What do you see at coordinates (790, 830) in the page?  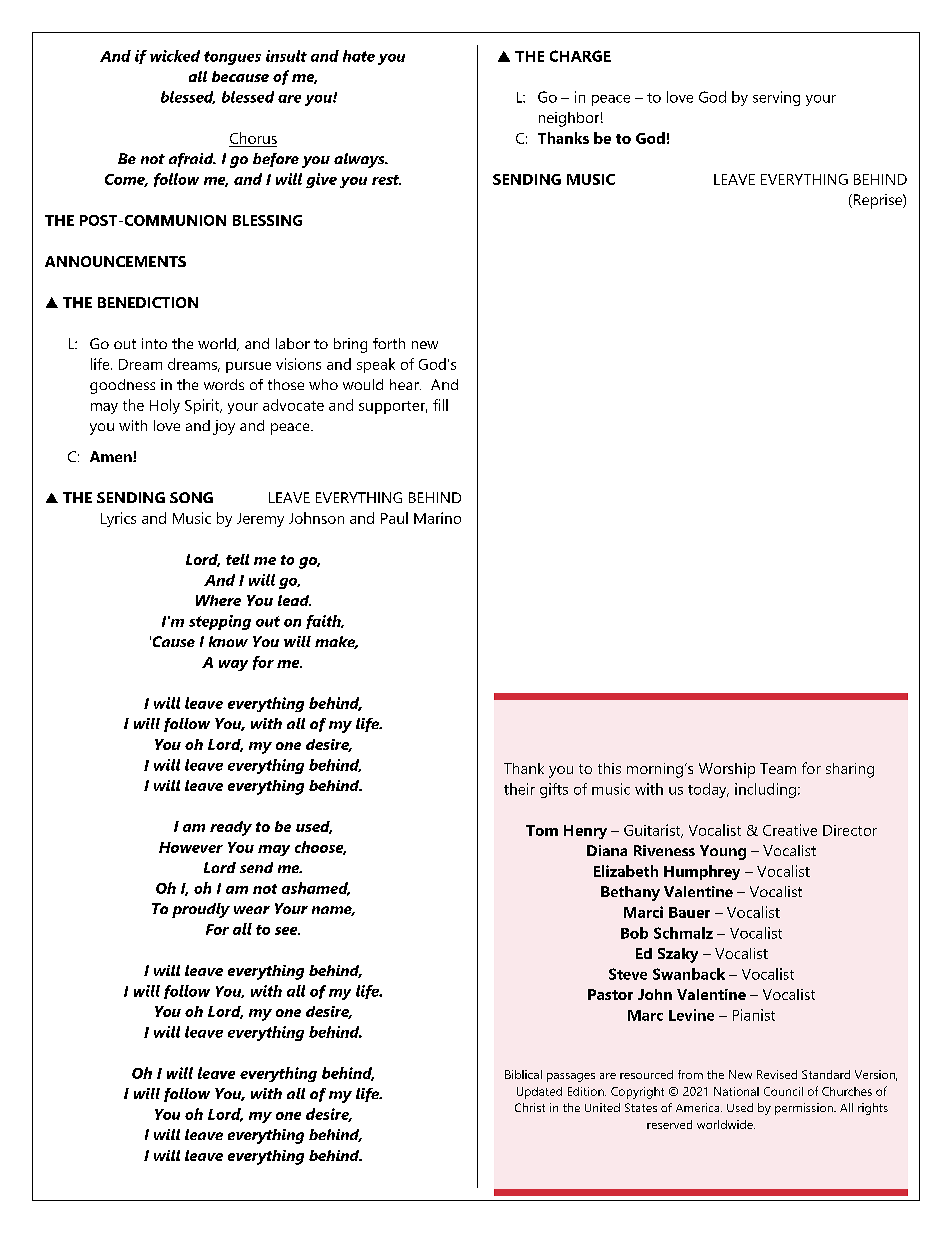 I see `Creative` at bounding box center [790, 830].
